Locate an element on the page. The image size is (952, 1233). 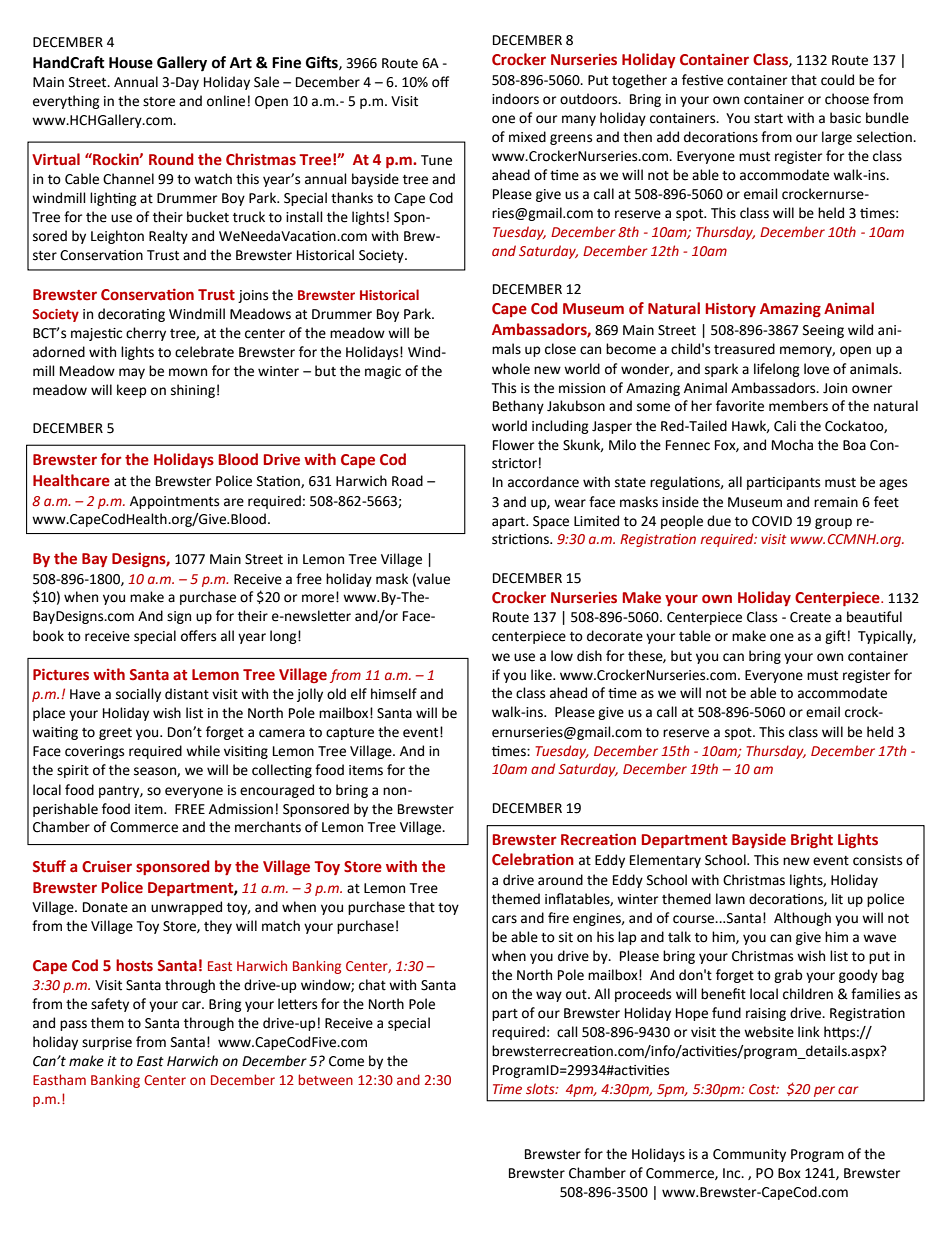
between is located at coordinates (325, 1079).
